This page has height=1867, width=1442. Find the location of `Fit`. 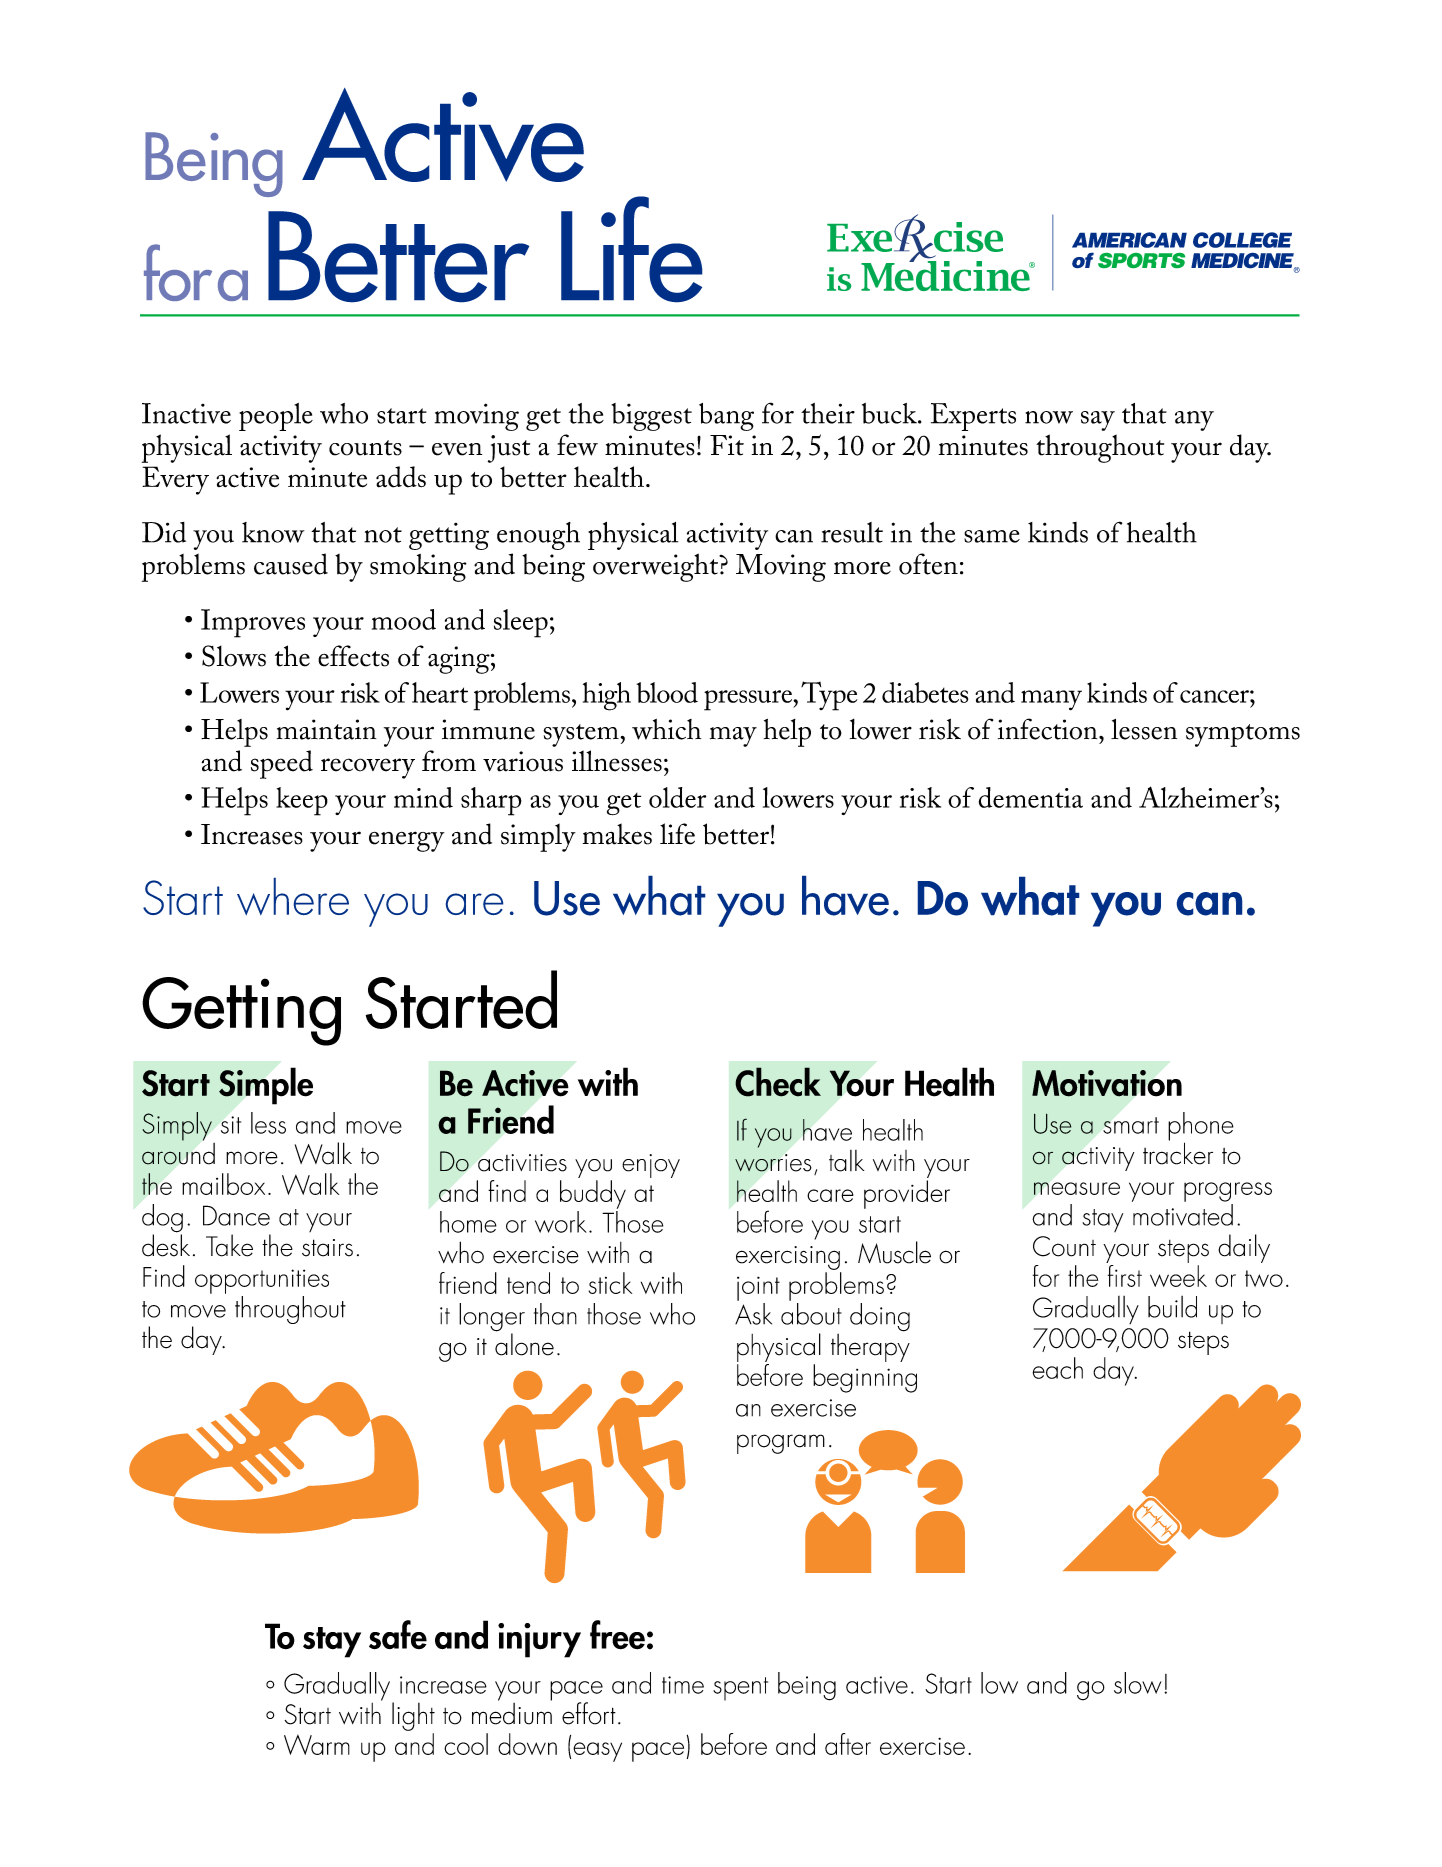

Fit is located at coordinates (727, 445).
